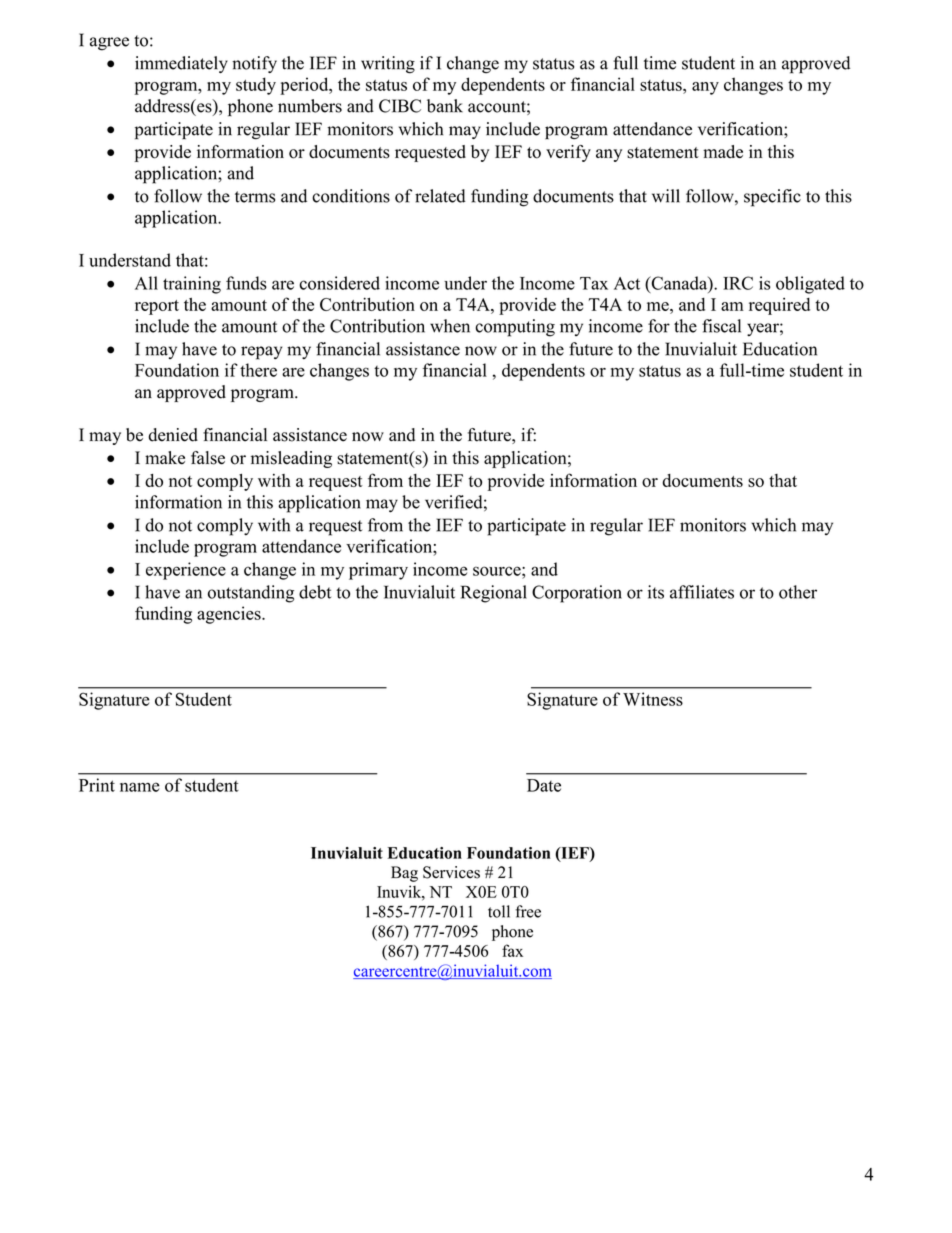  I want to click on toll, so click(499, 911).
